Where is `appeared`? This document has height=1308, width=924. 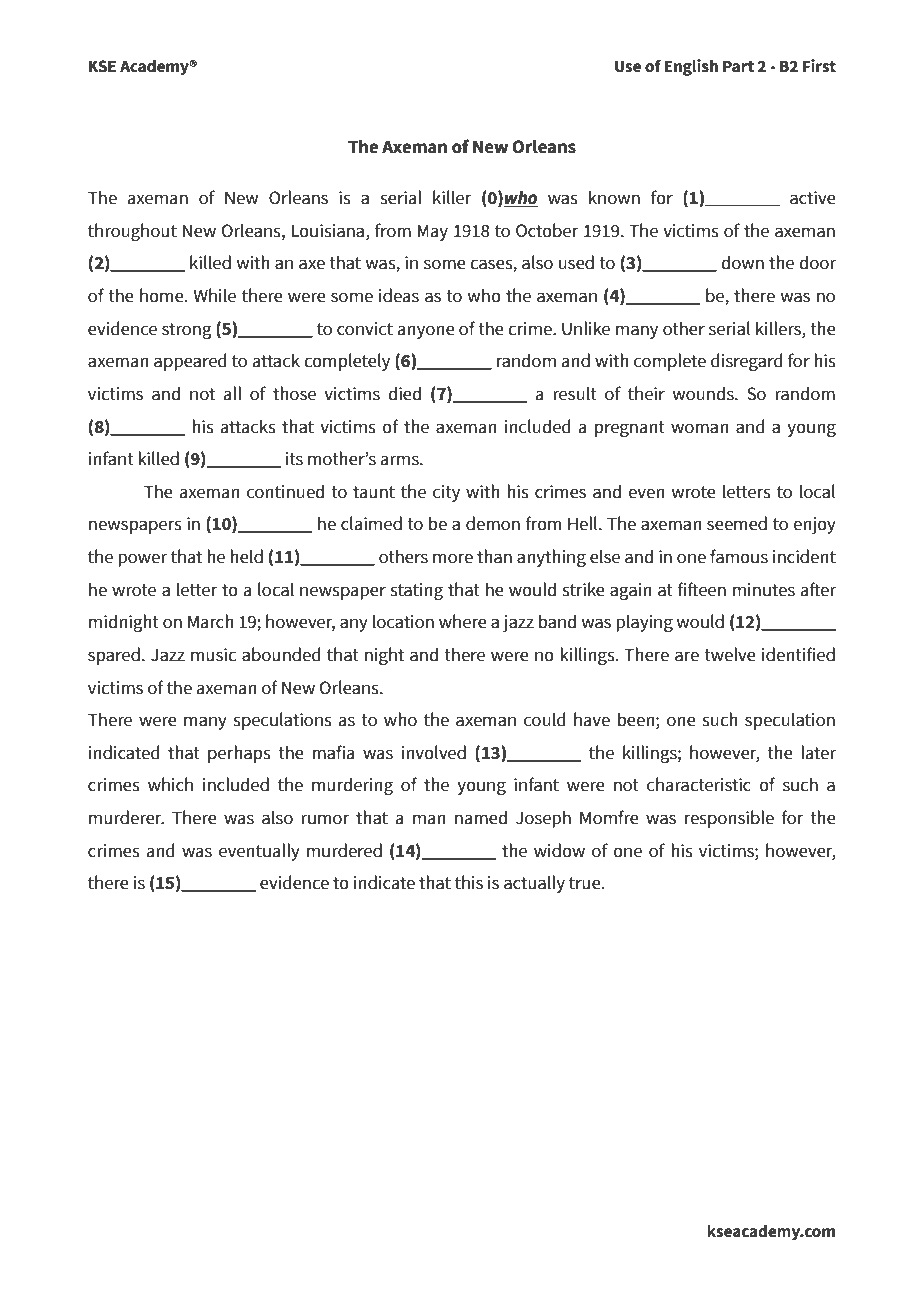
appeared is located at coordinates (190, 362).
